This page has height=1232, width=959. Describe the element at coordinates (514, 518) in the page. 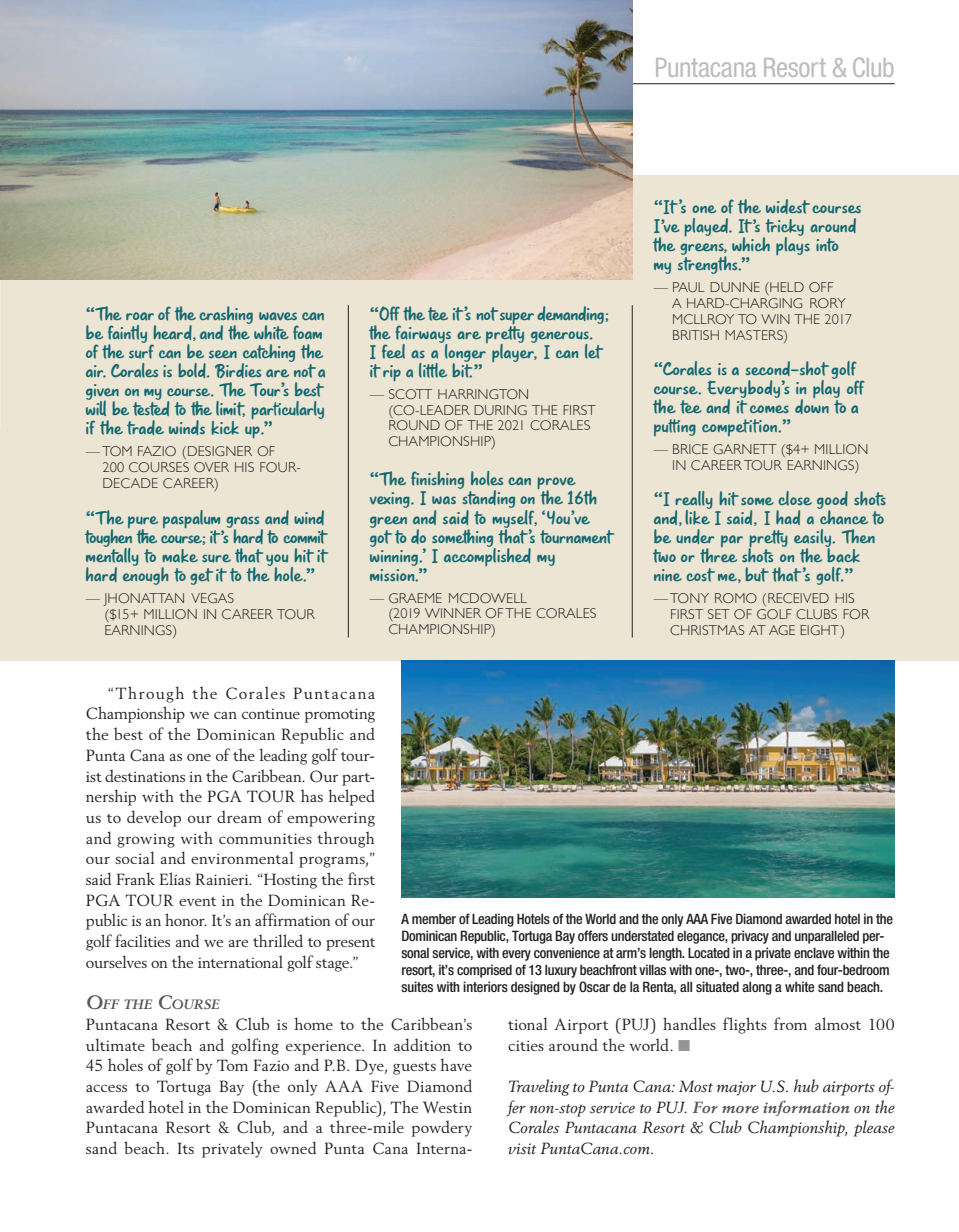

I see `myself` at that location.
